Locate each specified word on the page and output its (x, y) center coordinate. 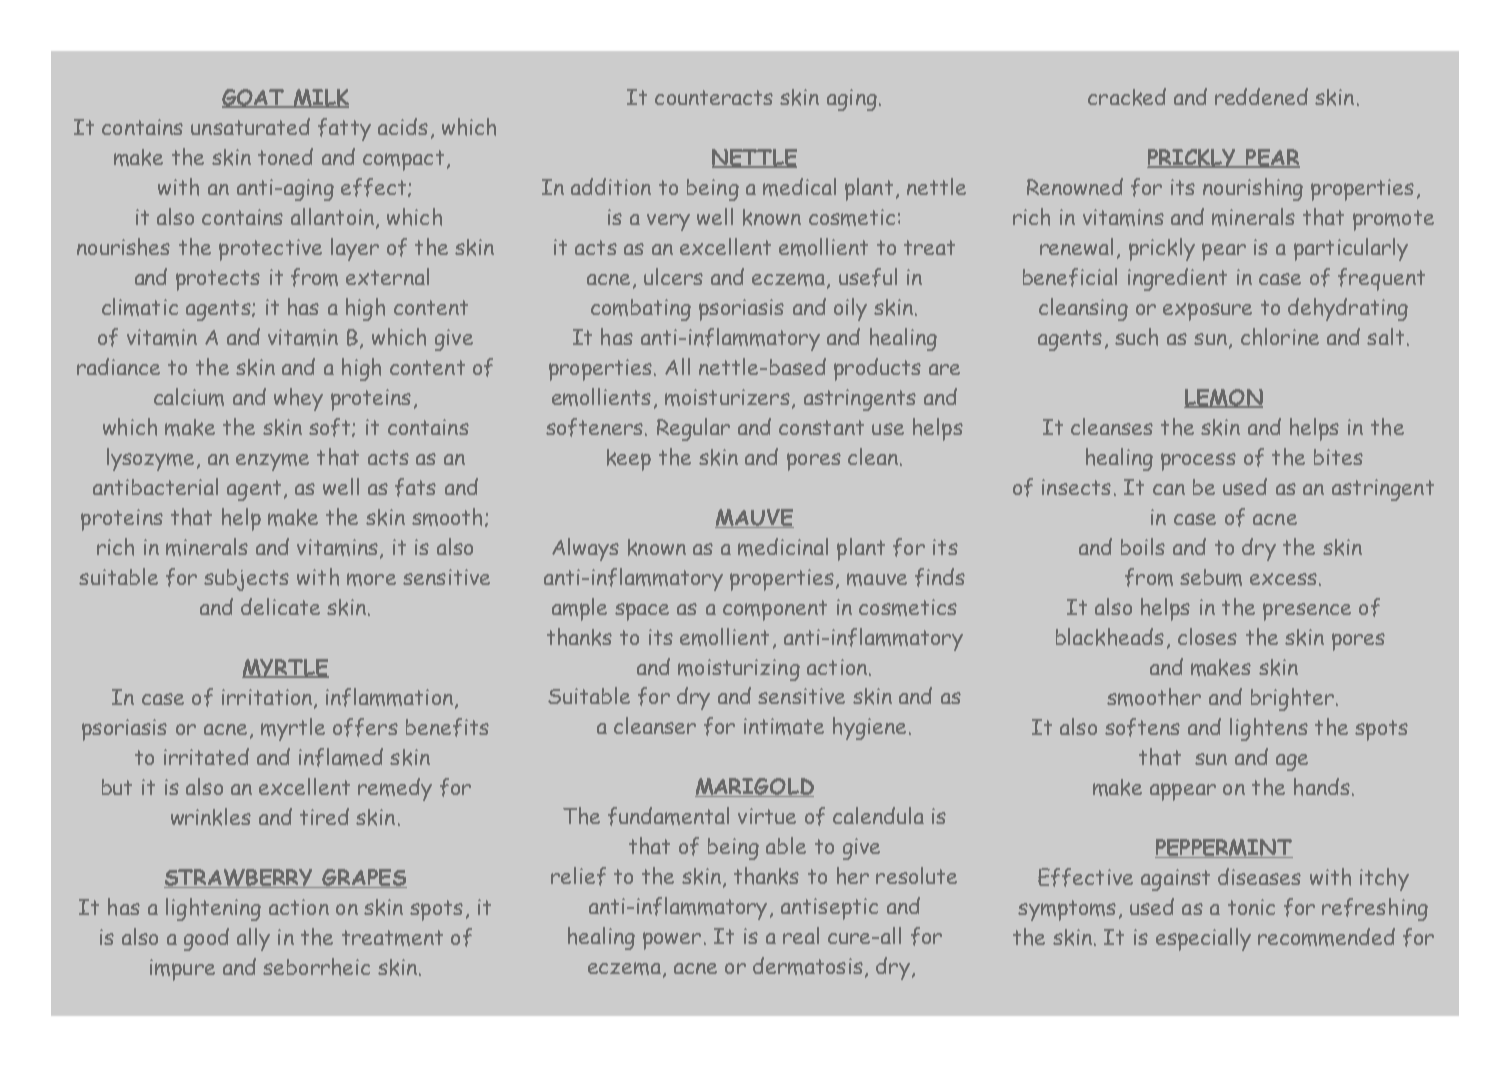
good (206, 939)
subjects (246, 580)
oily (850, 309)
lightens (1269, 729)
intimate (784, 726)
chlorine (1280, 337)
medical (799, 187)
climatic (140, 307)
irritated (206, 756)
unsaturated (250, 126)
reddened (1261, 96)
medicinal (783, 547)
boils (1143, 546)
